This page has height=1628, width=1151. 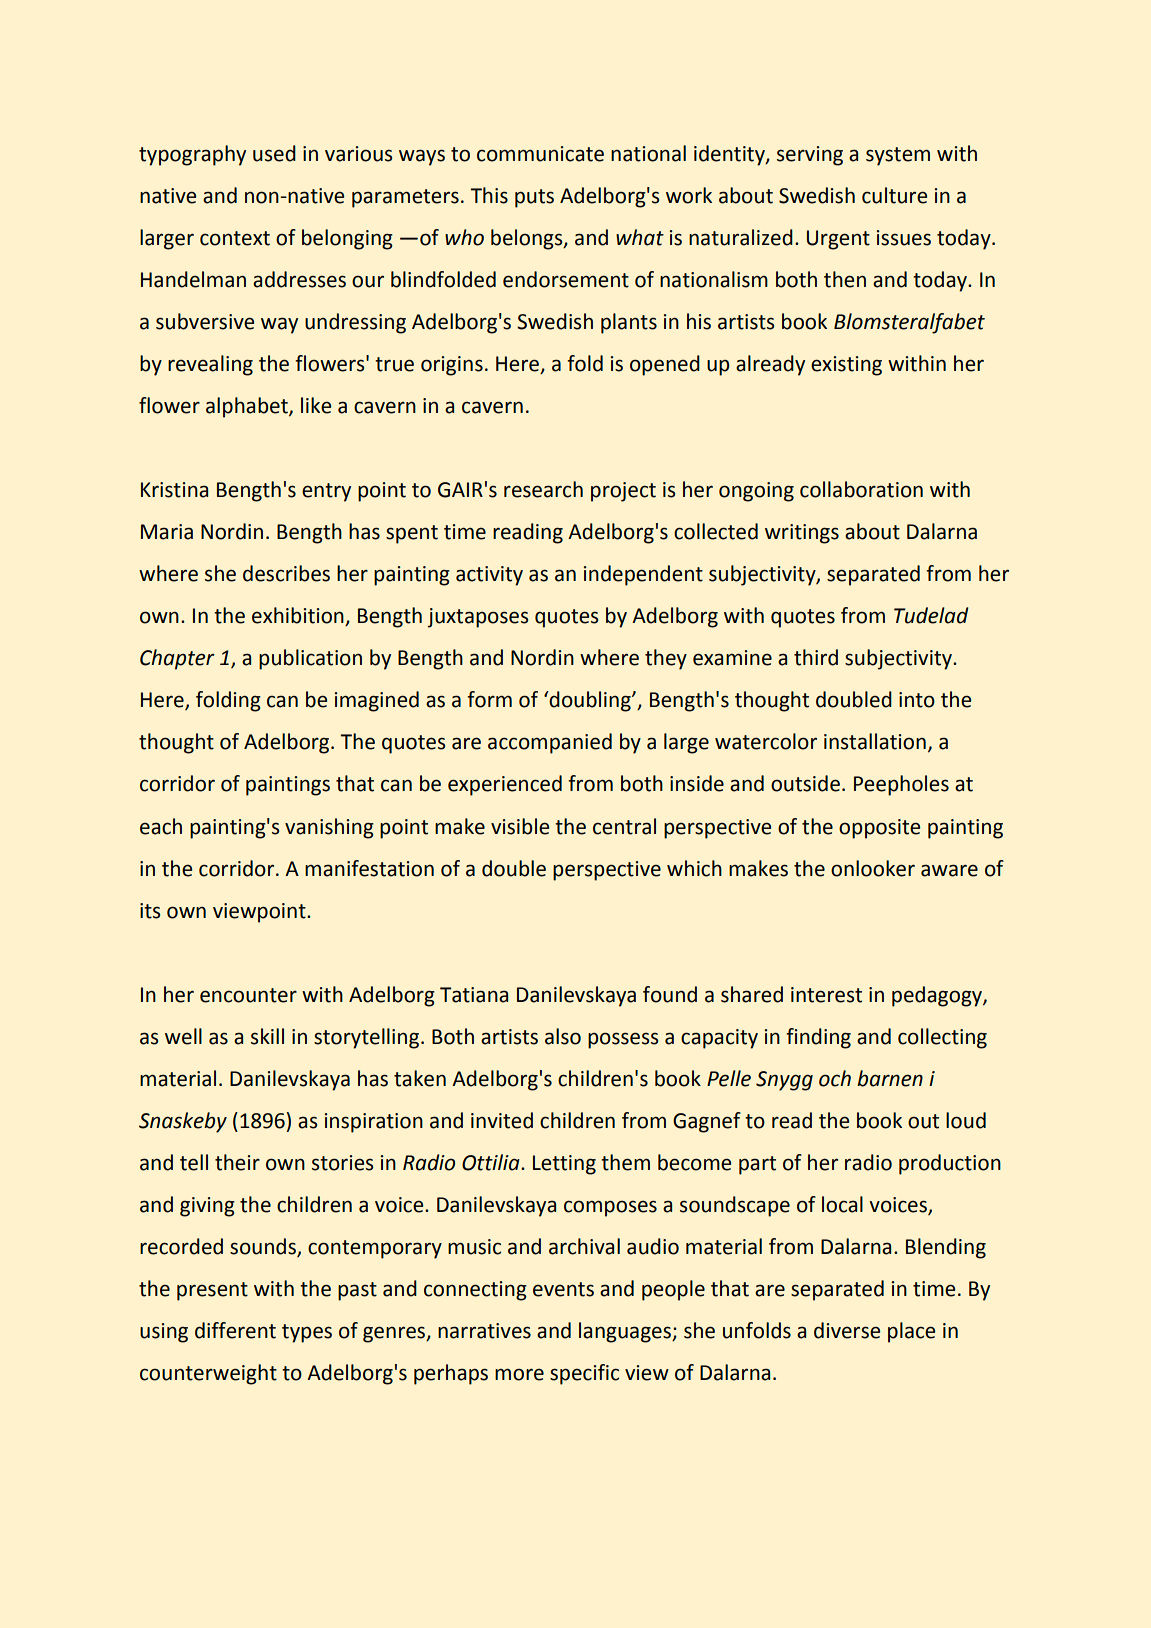 What do you see at coordinates (520, 826) in the page?
I see `visible` at bounding box center [520, 826].
